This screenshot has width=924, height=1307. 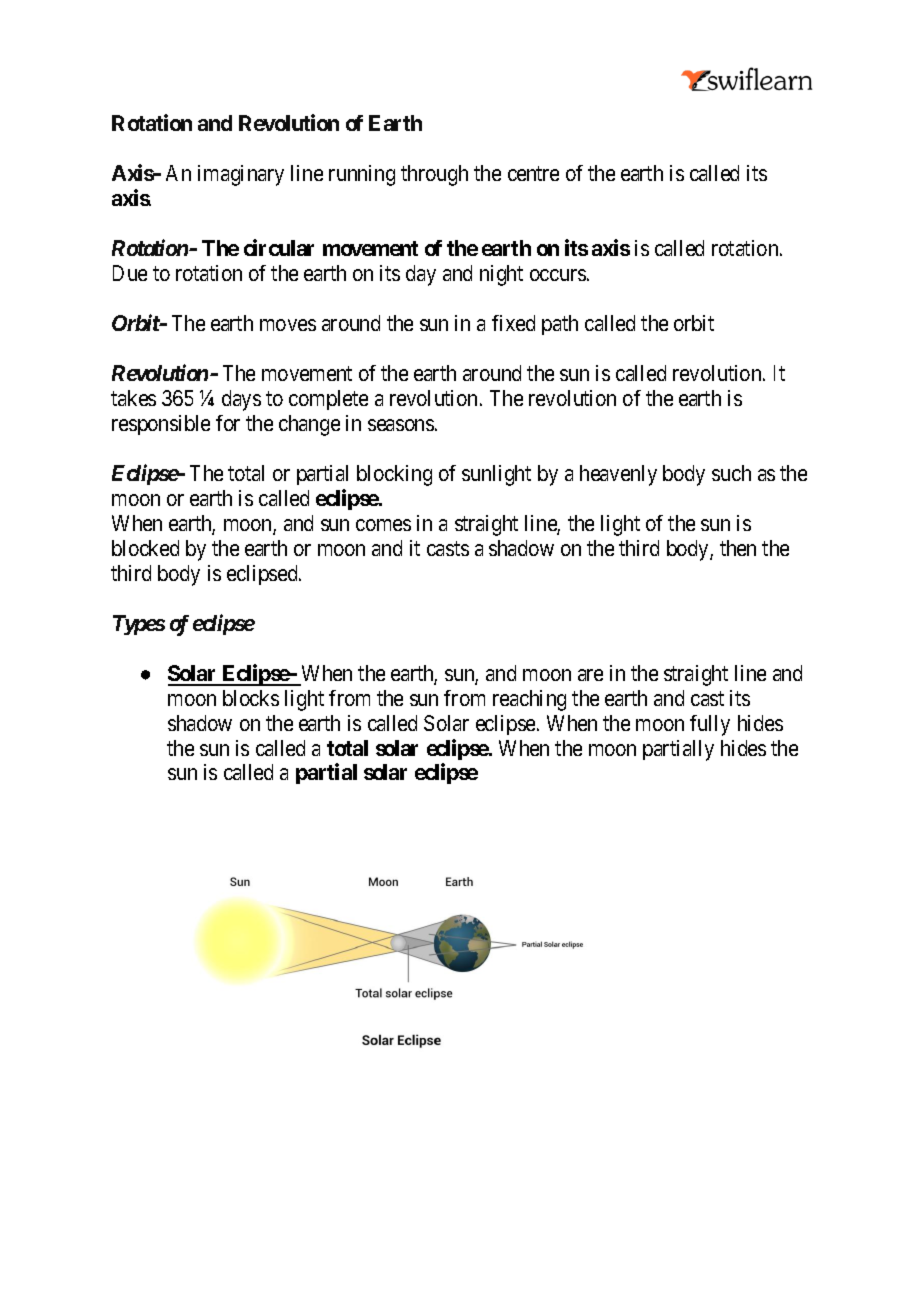 What do you see at coordinates (529, 700) in the screenshot?
I see `reaching` at bounding box center [529, 700].
